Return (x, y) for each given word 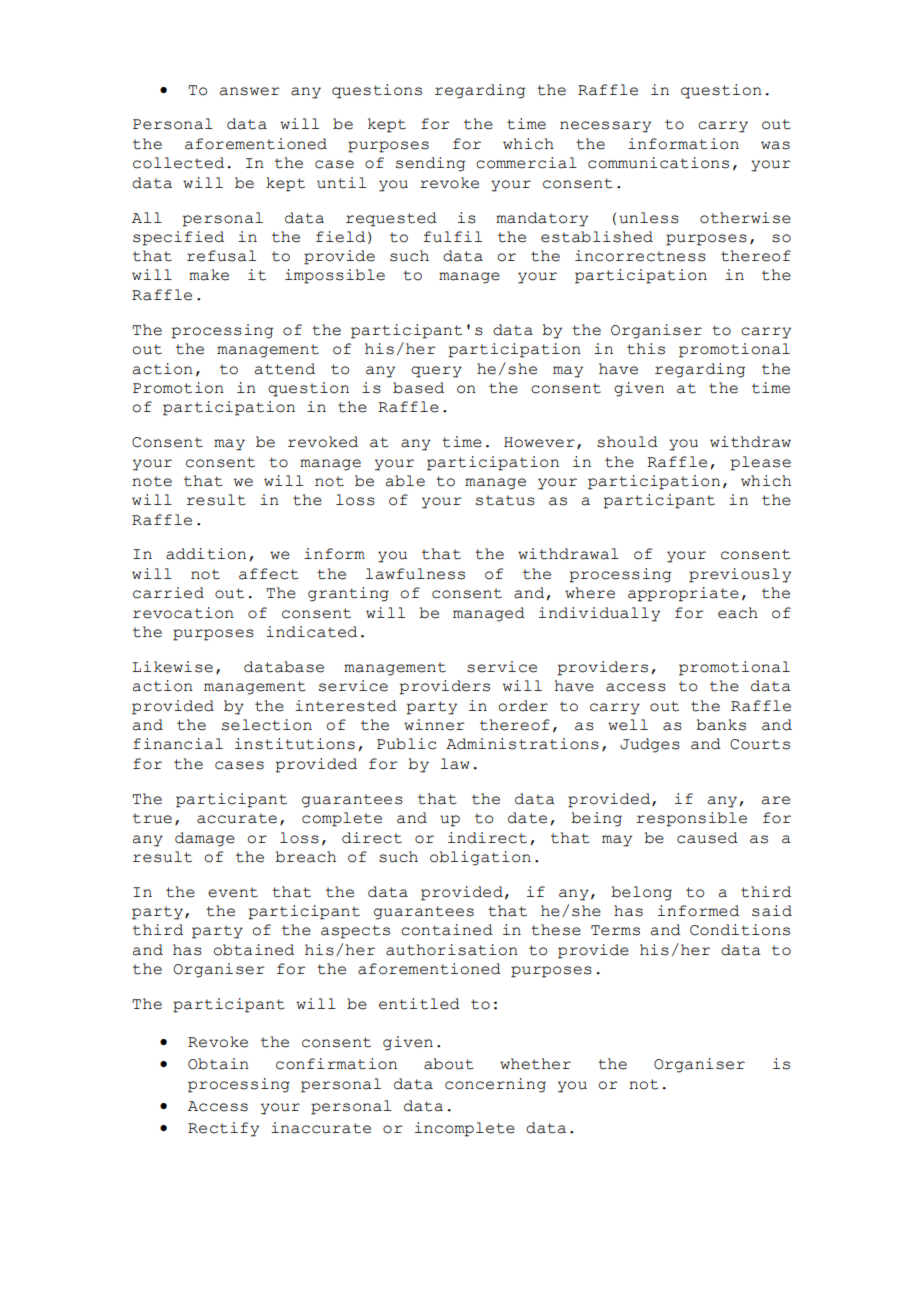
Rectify (223, 1129)
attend (285, 369)
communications (658, 163)
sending (430, 164)
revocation (183, 613)
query (436, 372)
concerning (495, 1085)
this (646, 349)
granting (348, 594)
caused (707, 838)
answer (250, 91)
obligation (480, 858)
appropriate (683, 594)
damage (205, 839)
